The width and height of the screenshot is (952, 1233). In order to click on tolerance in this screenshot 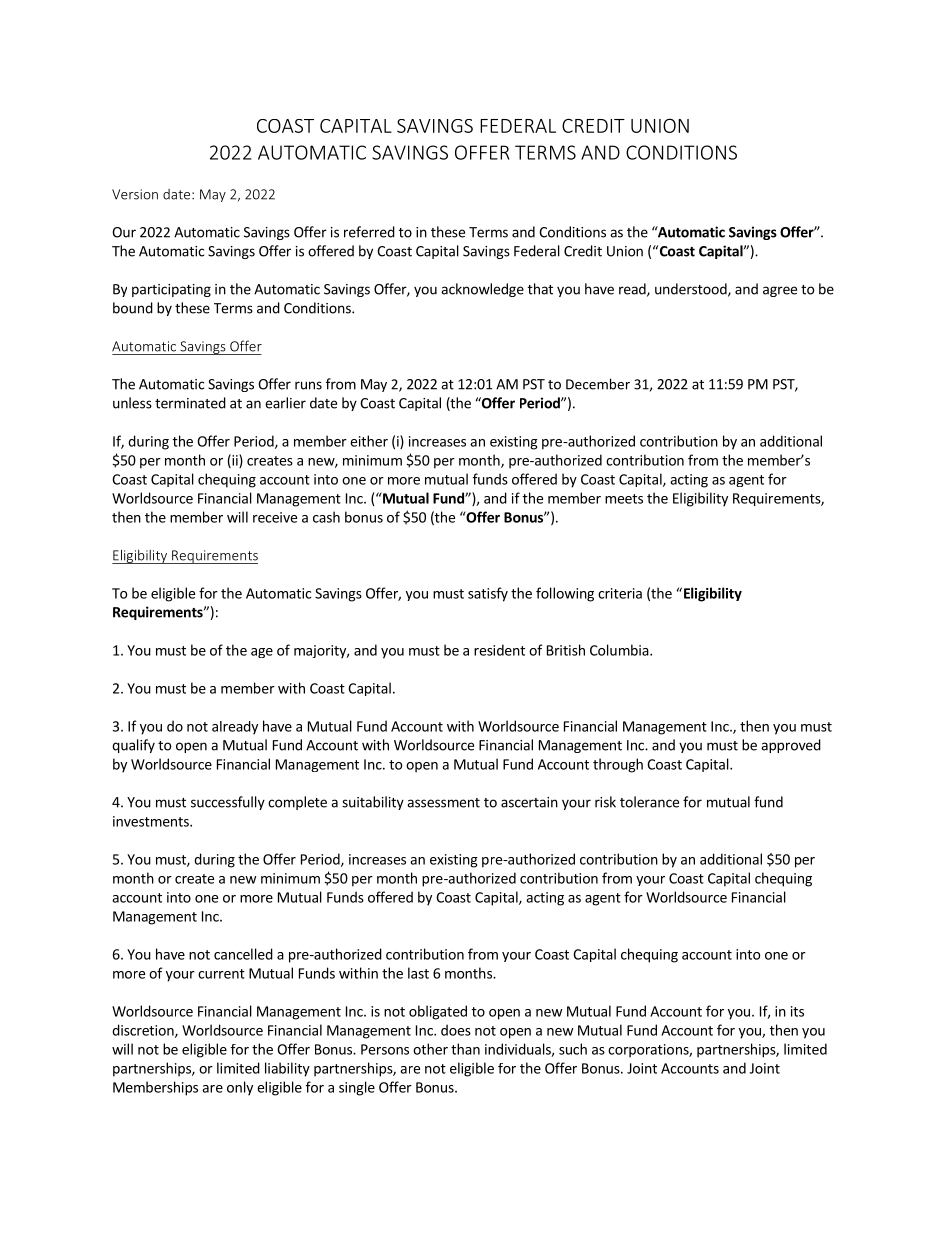, I will do `click(649, 802)`.
